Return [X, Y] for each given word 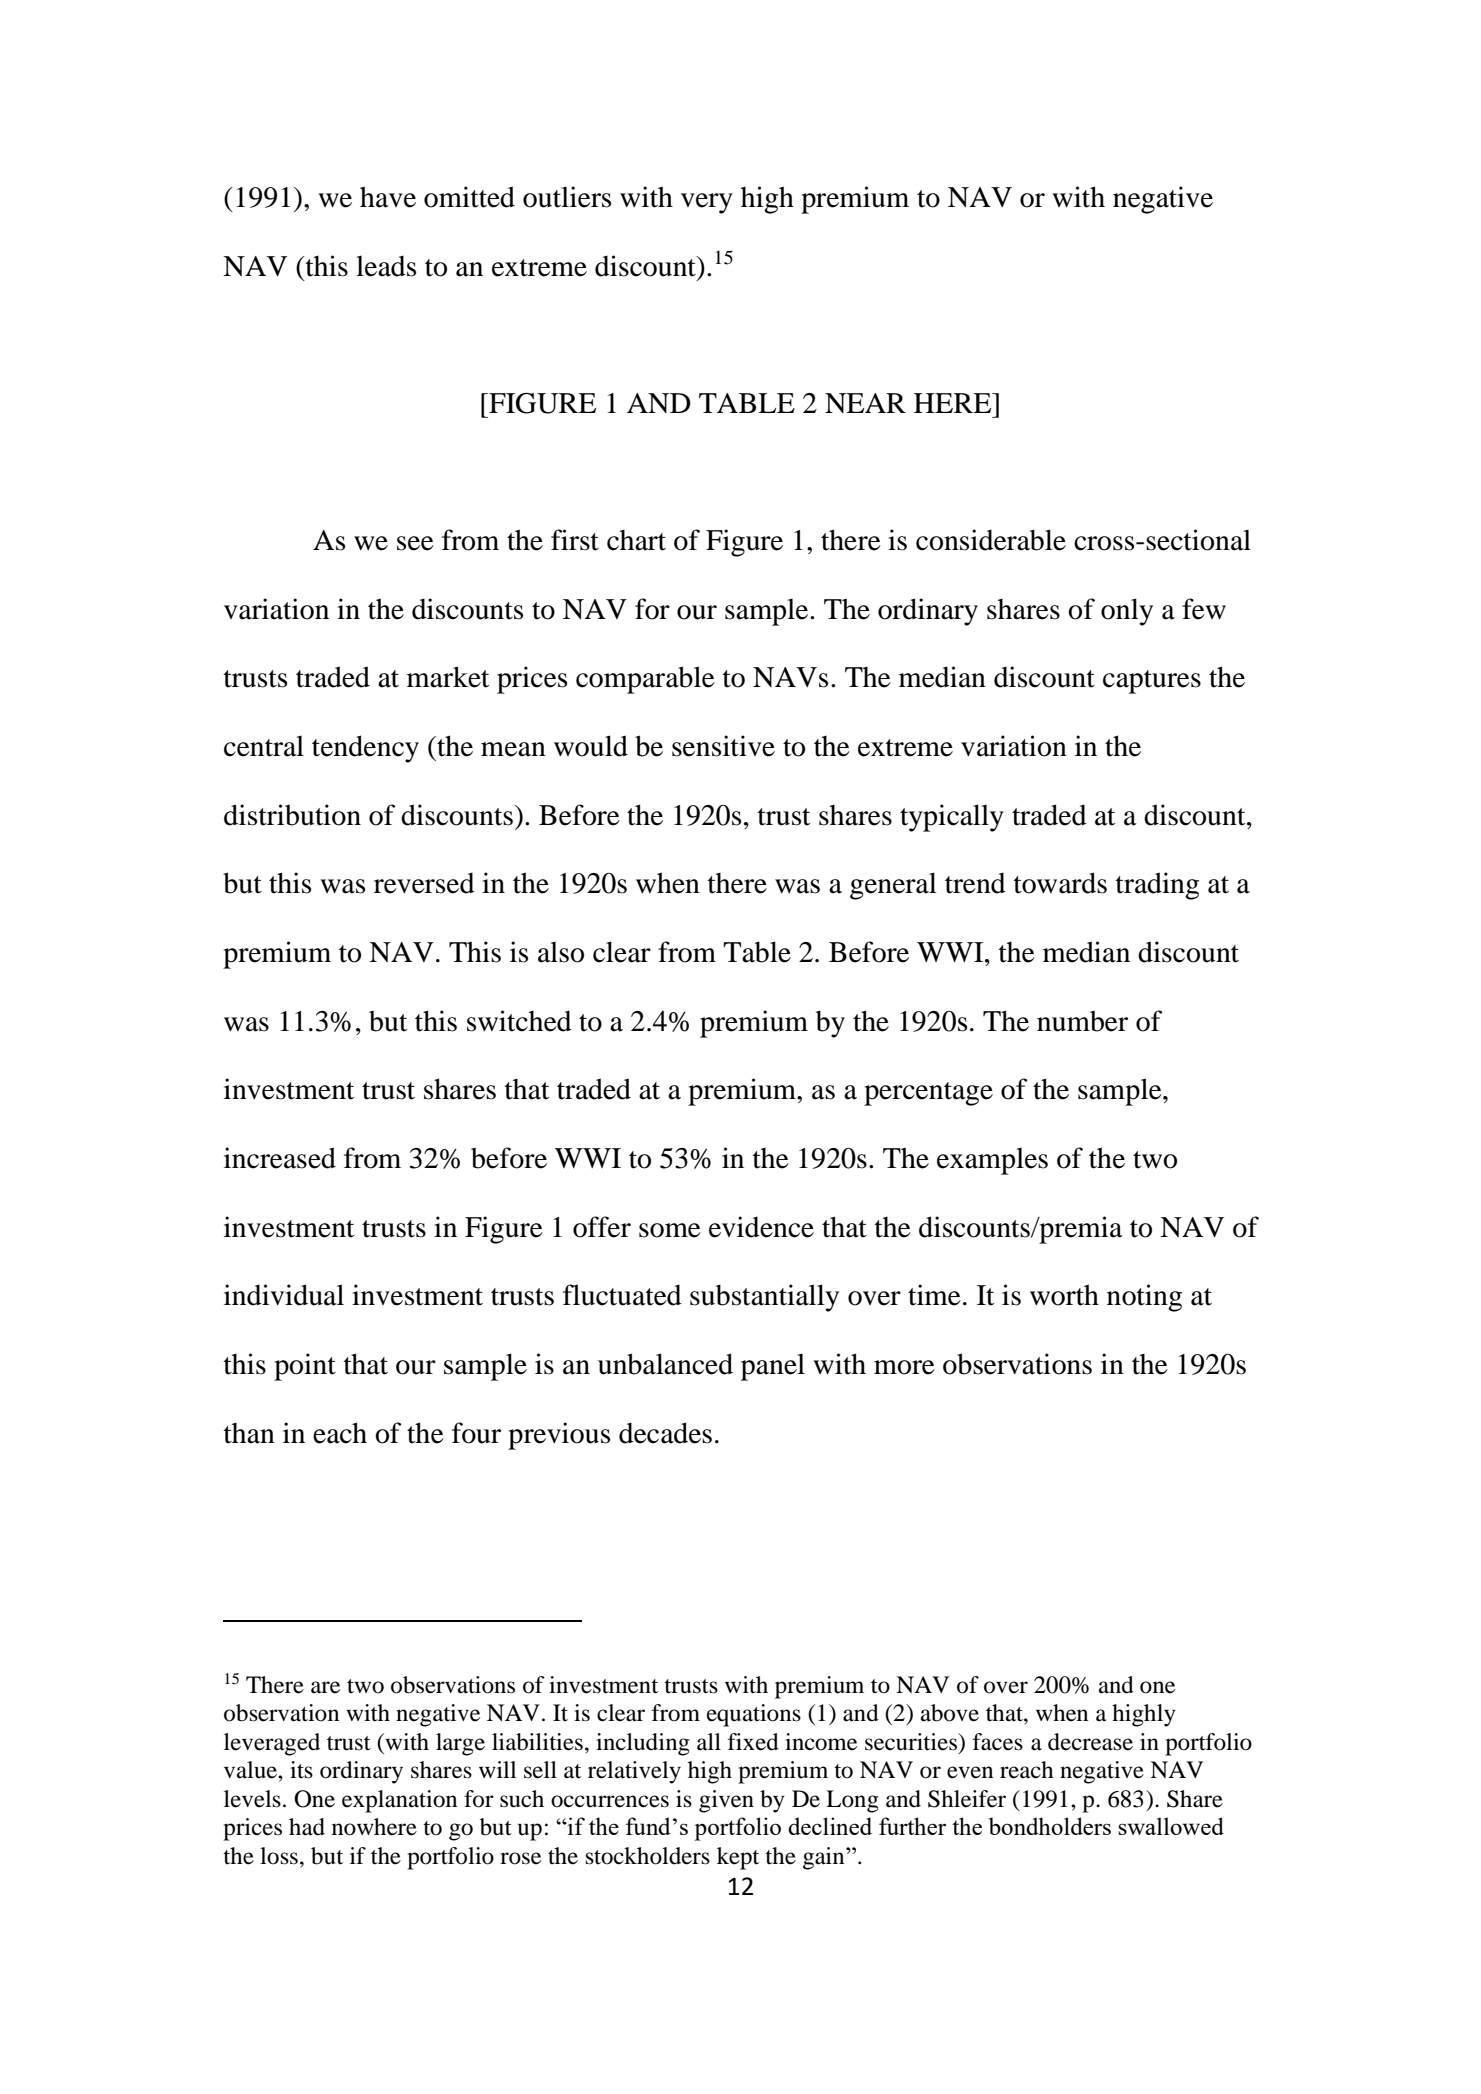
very [707, 203]
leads [386, 266]
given [726, 1801]
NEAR [865, 403]
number [1082, 1021]
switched [519, 1021]
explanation [399, 1801]
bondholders [1050, 1826]
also [561, 952]
